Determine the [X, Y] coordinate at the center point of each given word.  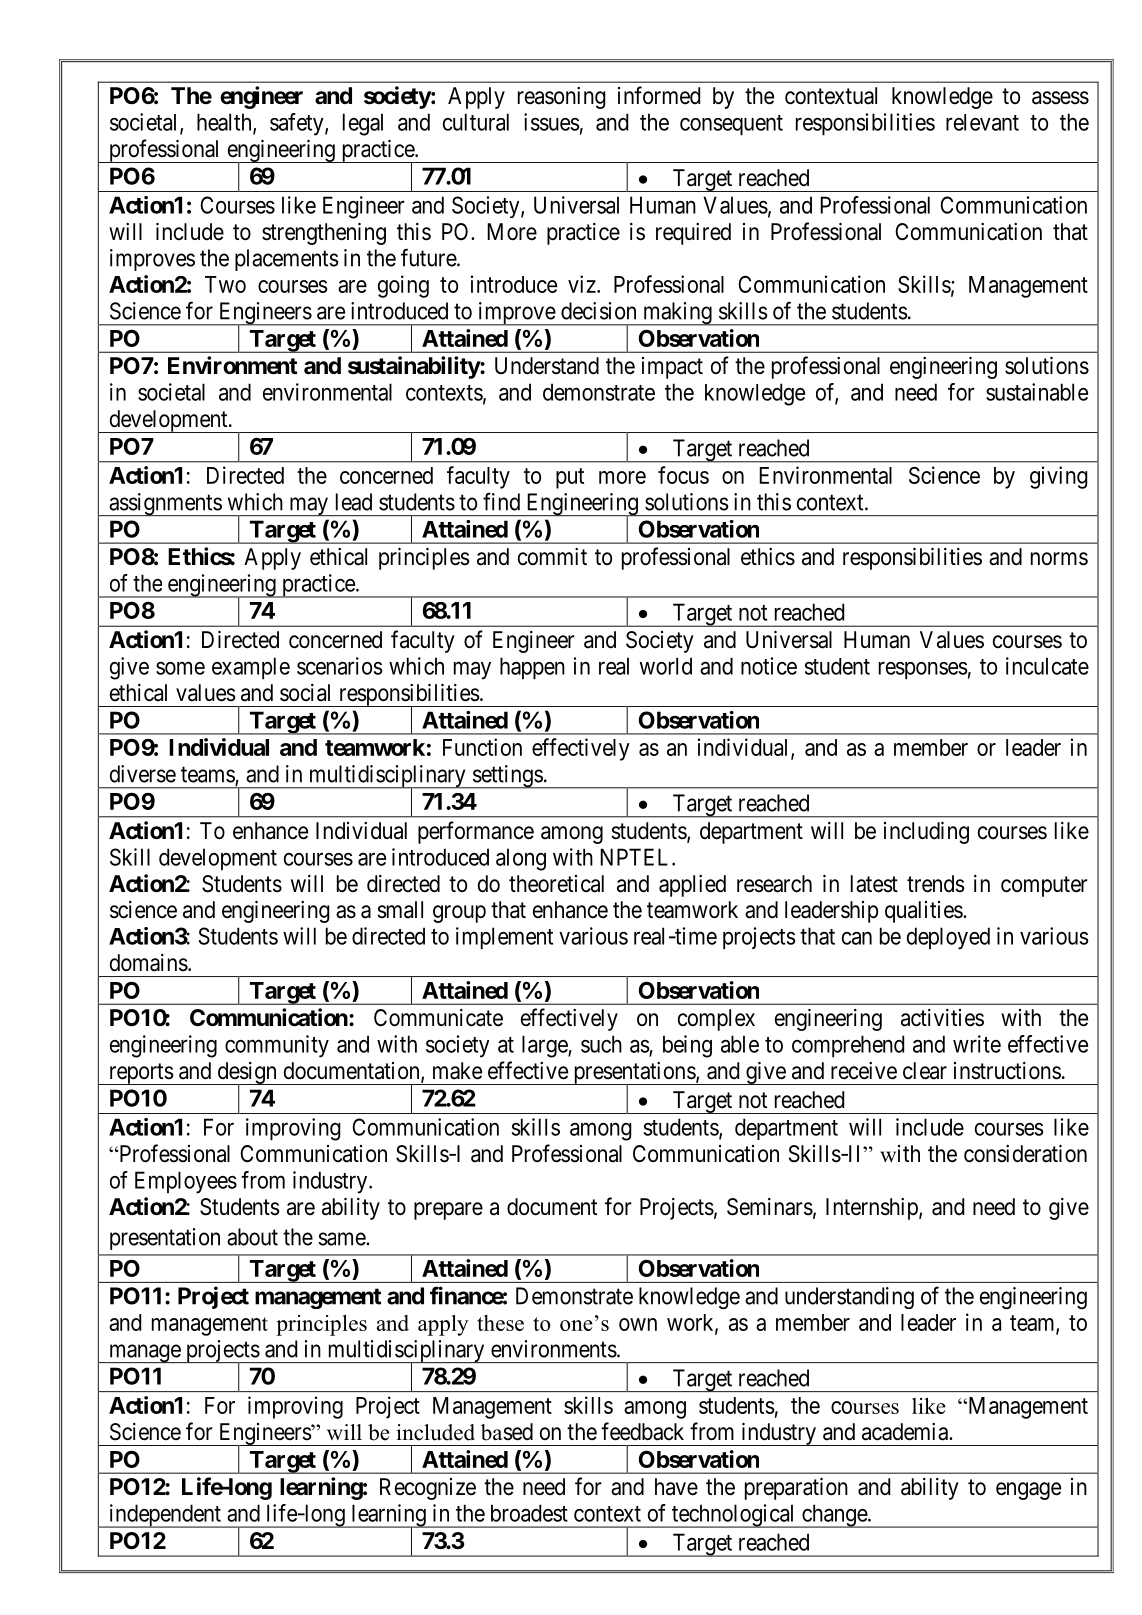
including [926, 833]
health [225, 123]
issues [552, 122]
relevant [982, 122]
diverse [143, 774]
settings [507, 777]
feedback [642, 1431]
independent [165, 1516]
